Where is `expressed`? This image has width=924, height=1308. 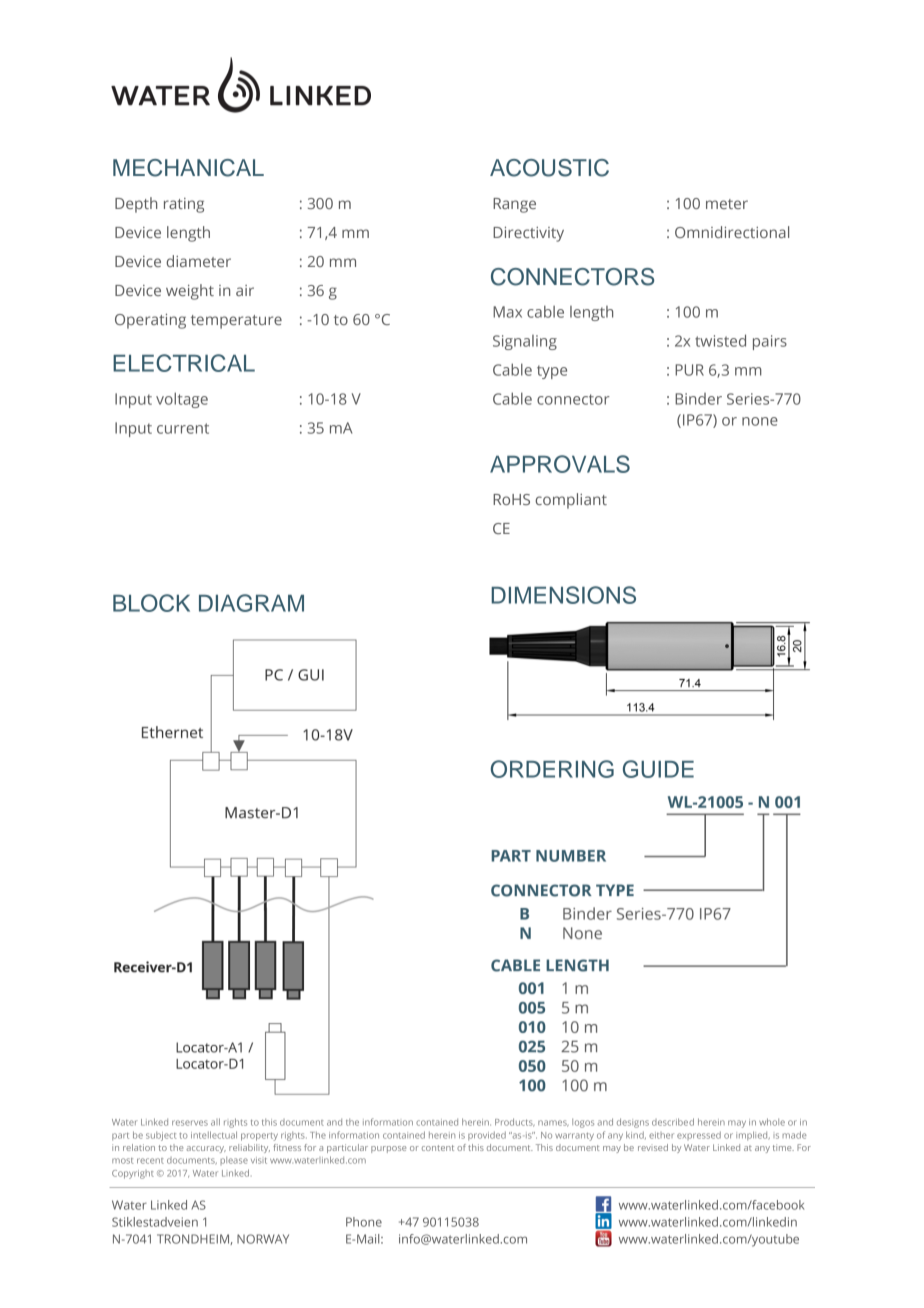 expressed is located at coordinates (699, 1135).
